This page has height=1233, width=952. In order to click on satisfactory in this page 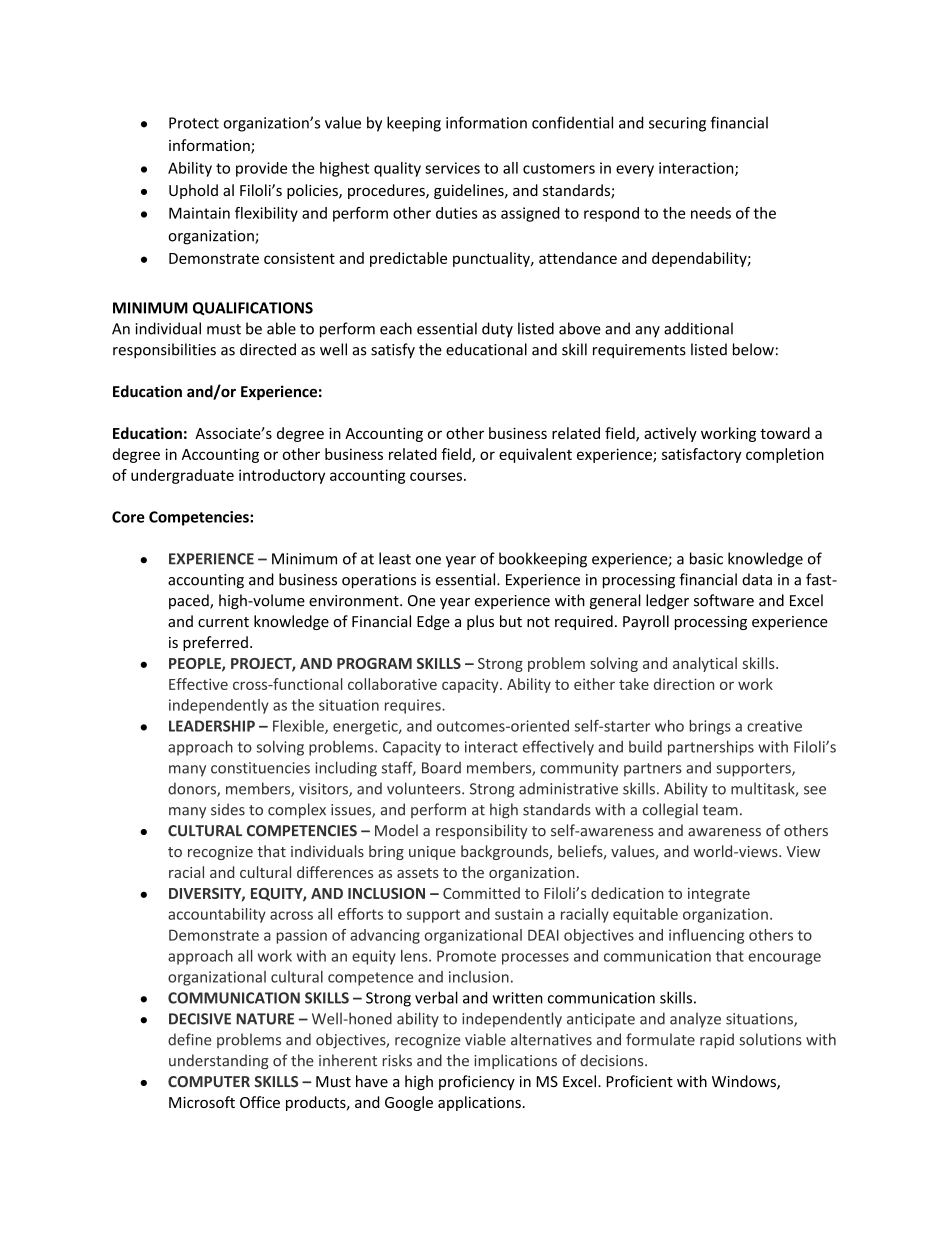, I will do `click(702, 455)`.
